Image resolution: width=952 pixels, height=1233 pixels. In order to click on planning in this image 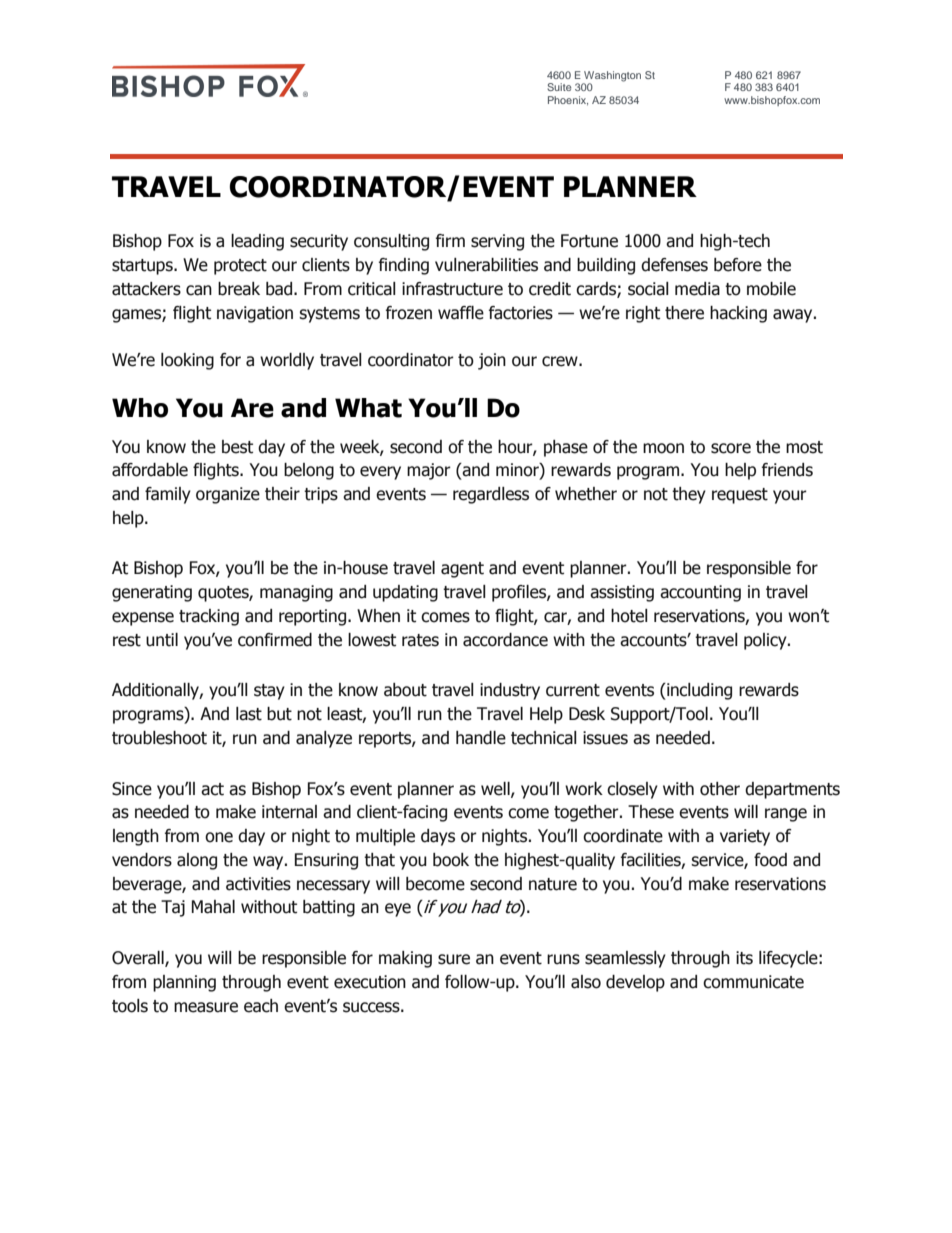, I will do `click(184, 983)`.
